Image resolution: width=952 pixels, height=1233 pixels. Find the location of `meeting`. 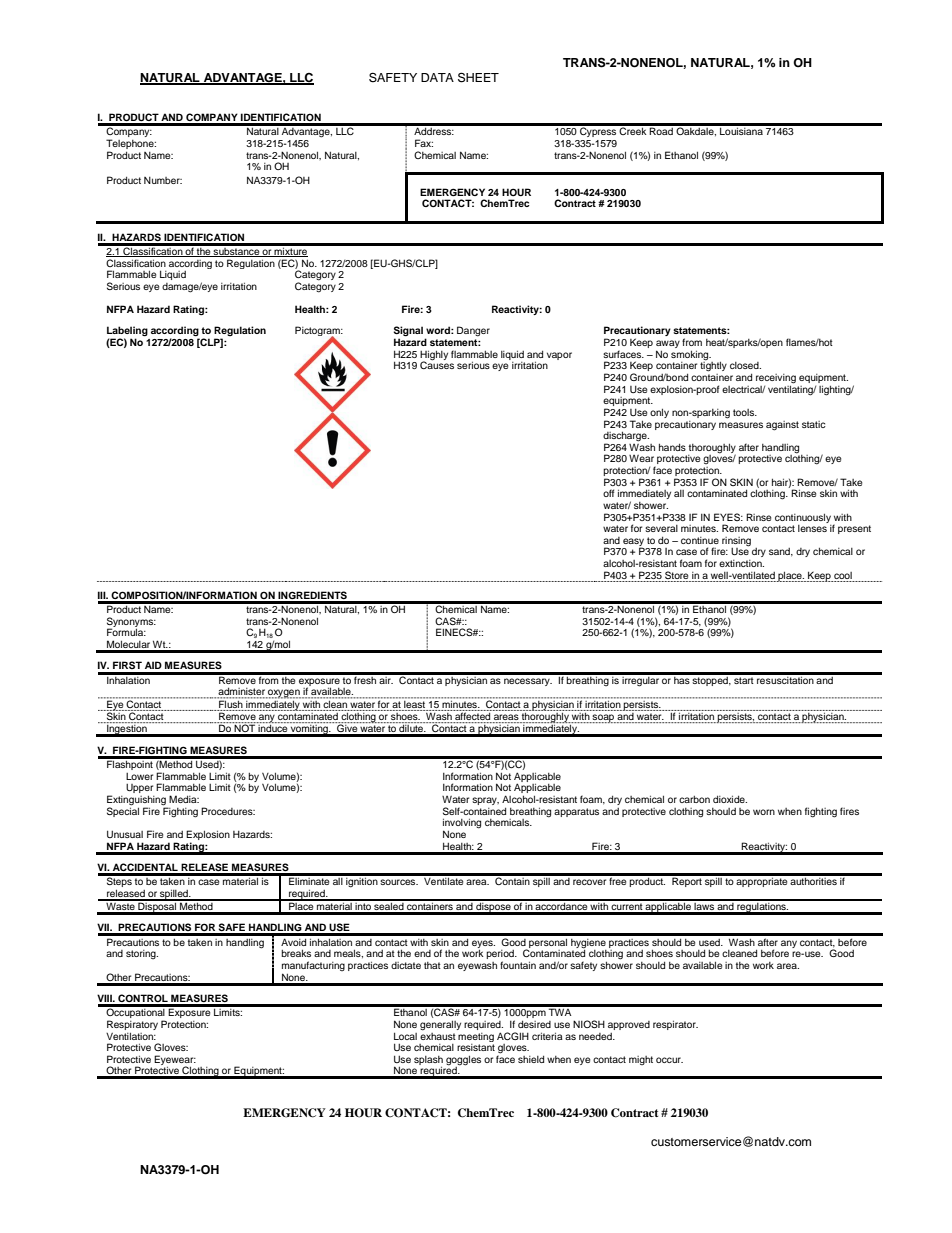

meeting is located at coordinates (476, 1037).
